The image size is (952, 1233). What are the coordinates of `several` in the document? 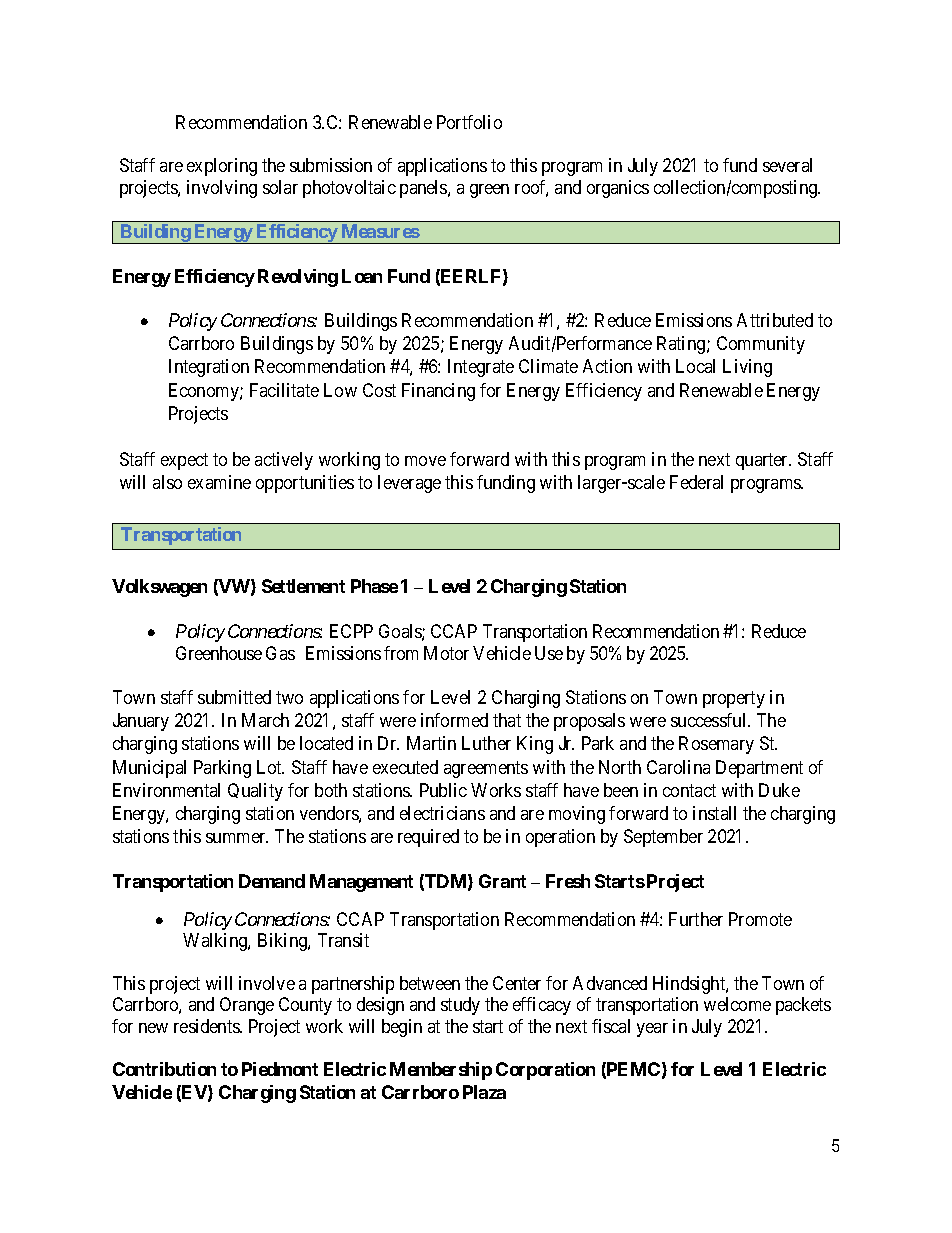 It's located at (787, 165).
